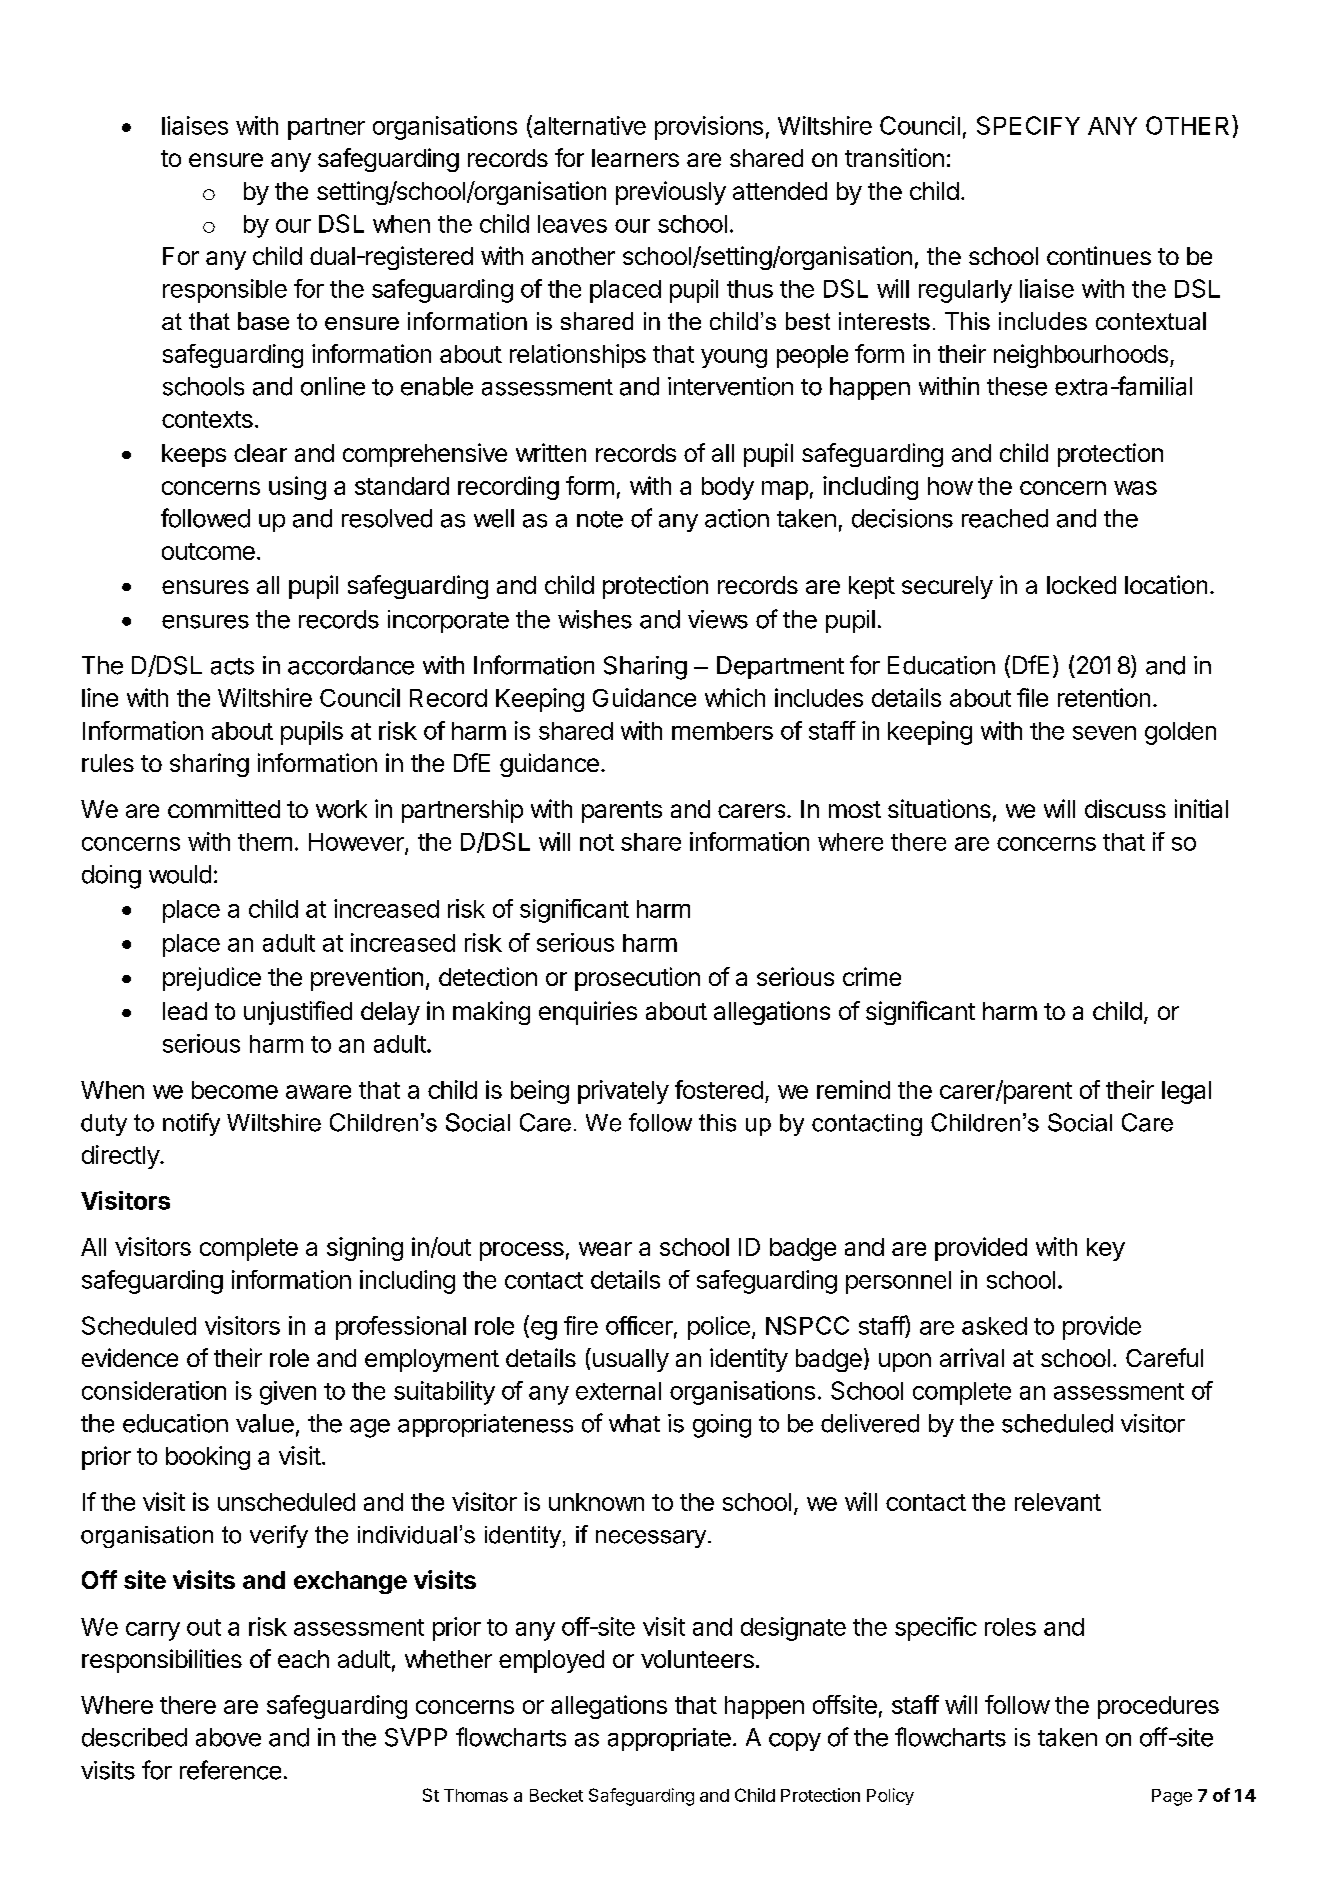 Image resolution: width=1333 pixels, height=1885 pixels. Describe the element at coordinates (1028, 125) in the image. I see `SPECIFY` at that location.
